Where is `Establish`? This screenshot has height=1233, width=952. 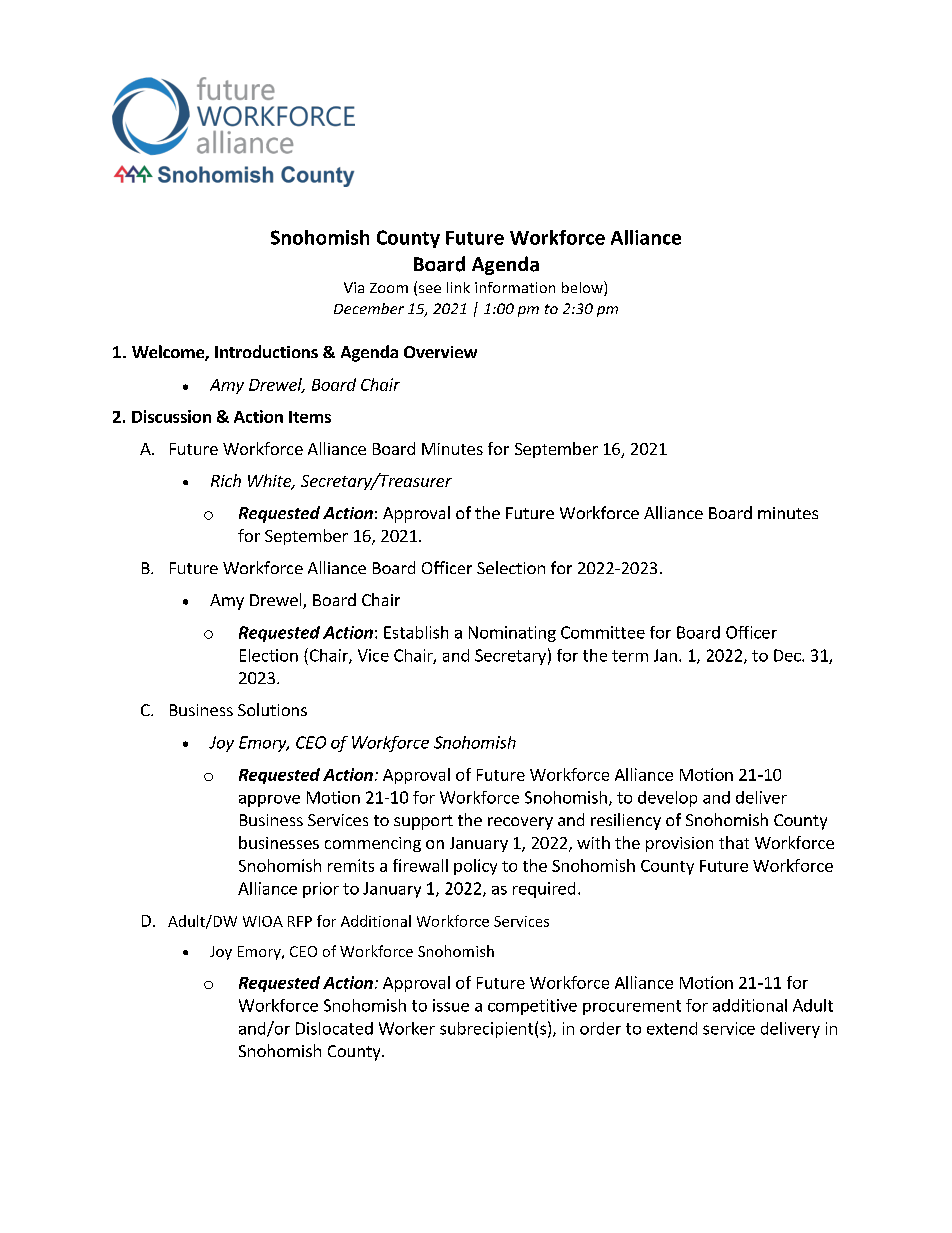
Establish is located at coordinates (416, 632).
